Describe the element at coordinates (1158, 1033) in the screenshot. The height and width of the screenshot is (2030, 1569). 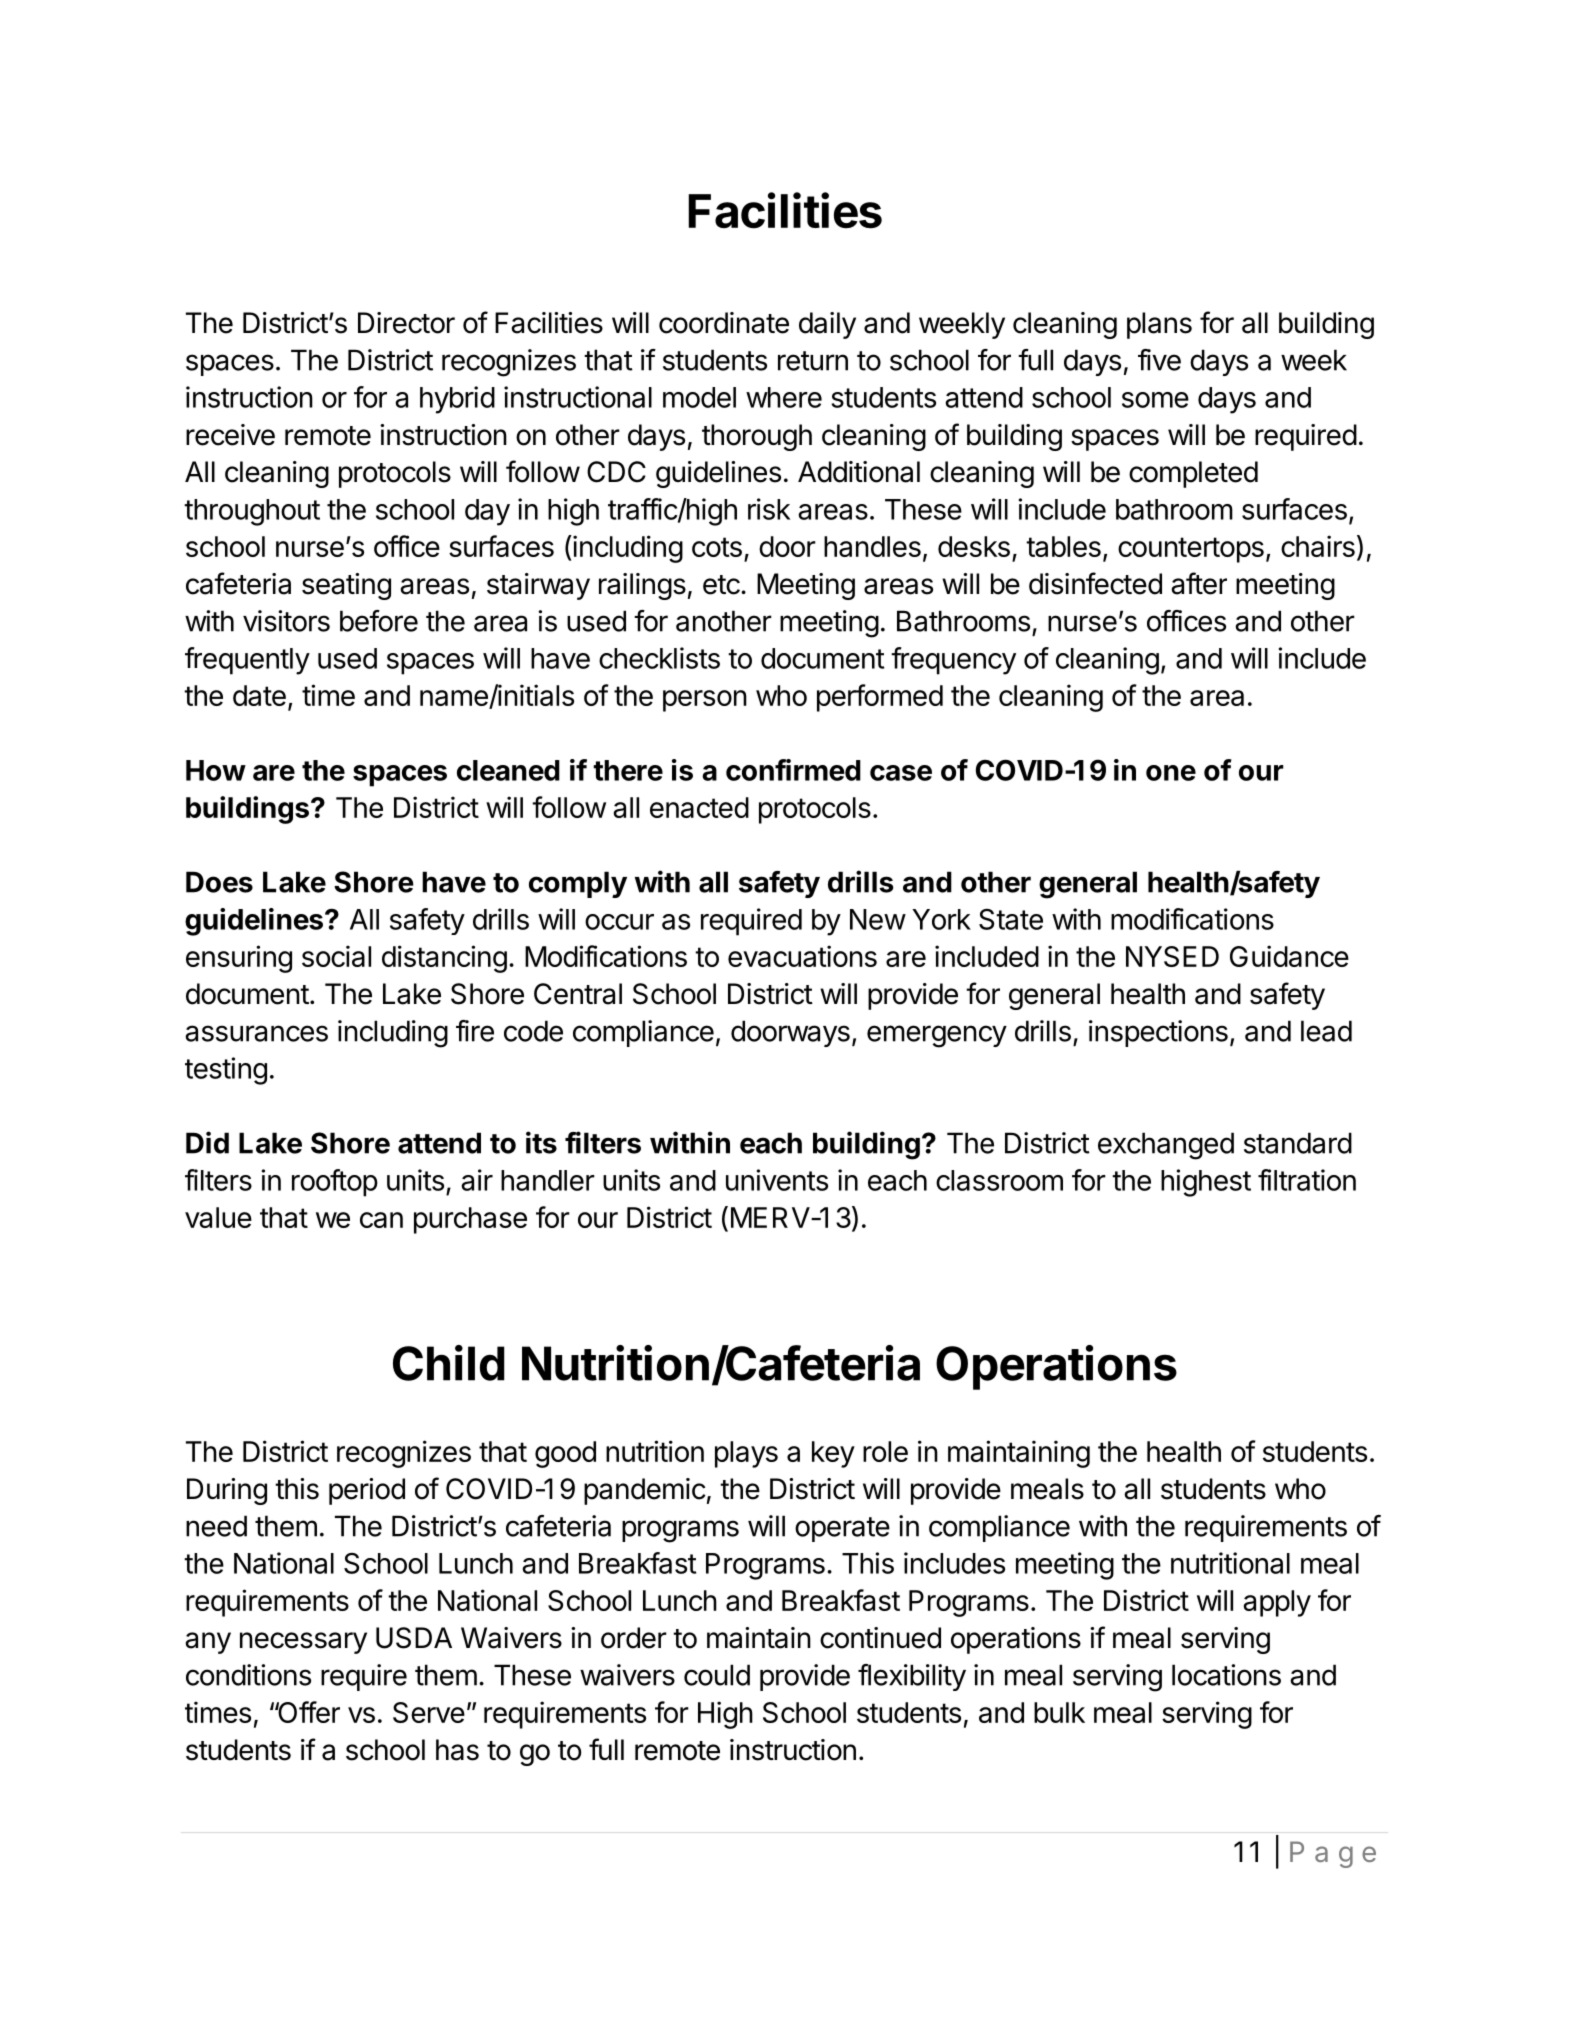
I see `inspections` at that location.
